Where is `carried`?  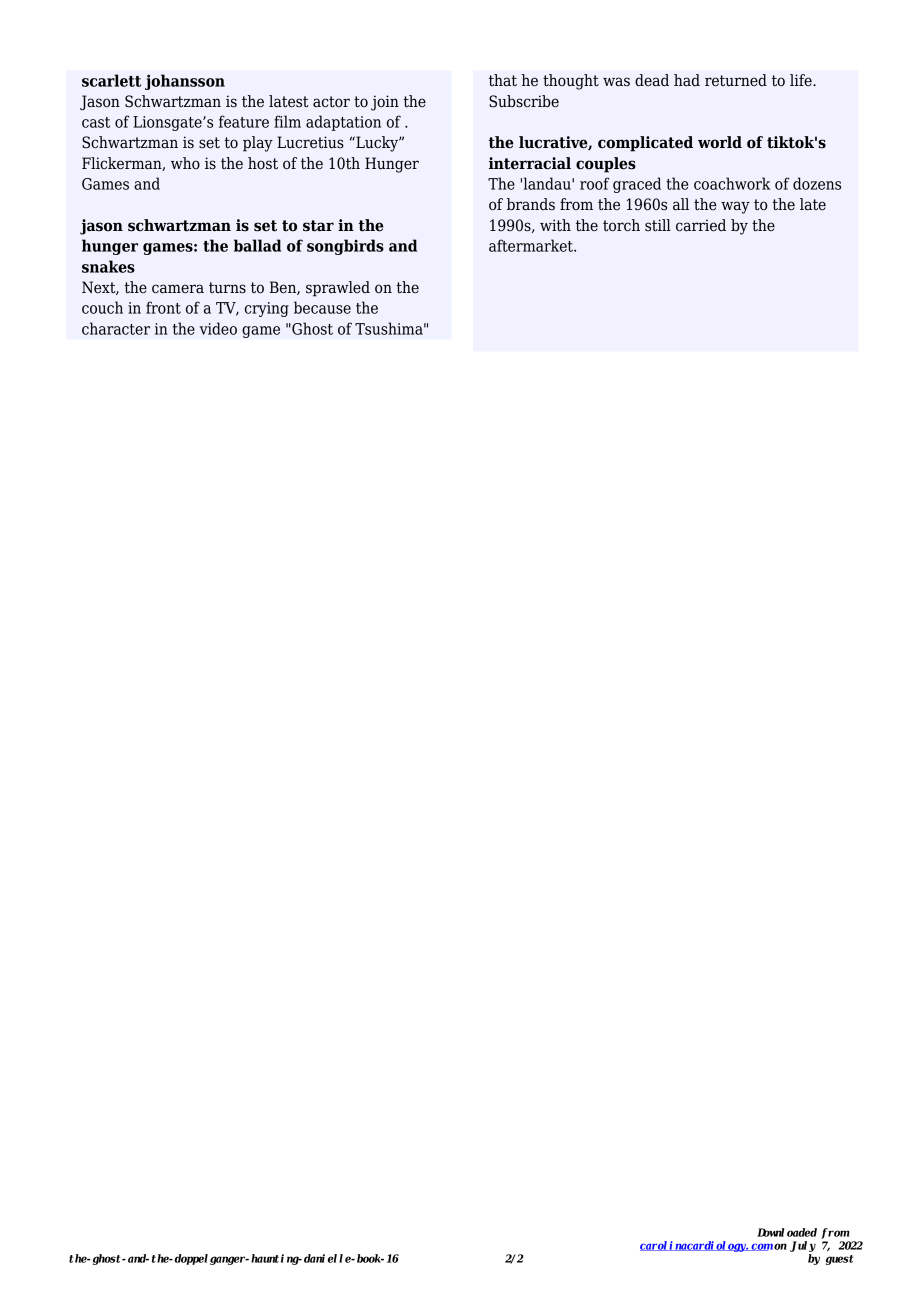
carried is located at coordinates (701, 225).
